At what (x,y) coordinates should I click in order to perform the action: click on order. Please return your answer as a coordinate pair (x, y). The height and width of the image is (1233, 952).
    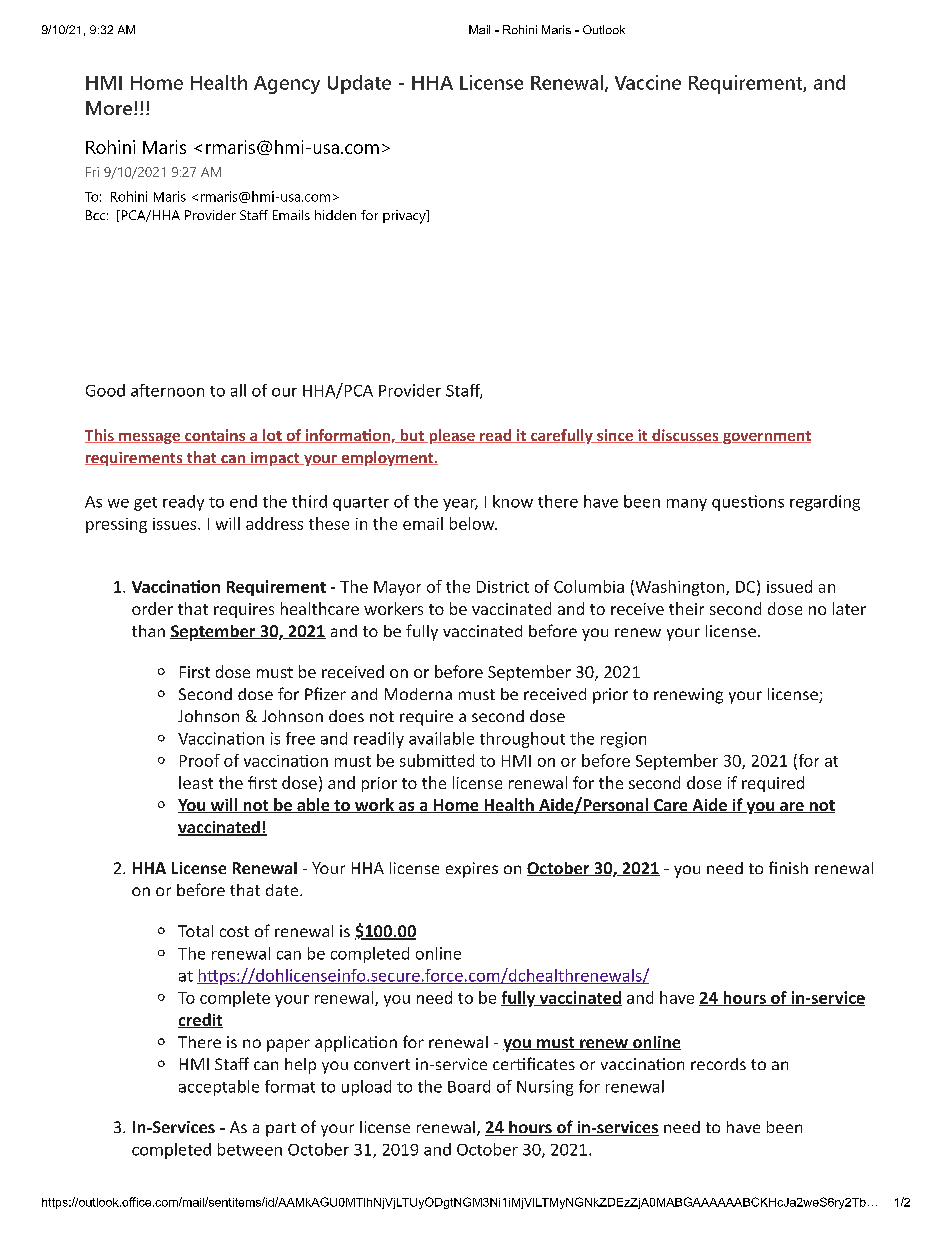
    Looking at the image, I should click on (152, 608).
